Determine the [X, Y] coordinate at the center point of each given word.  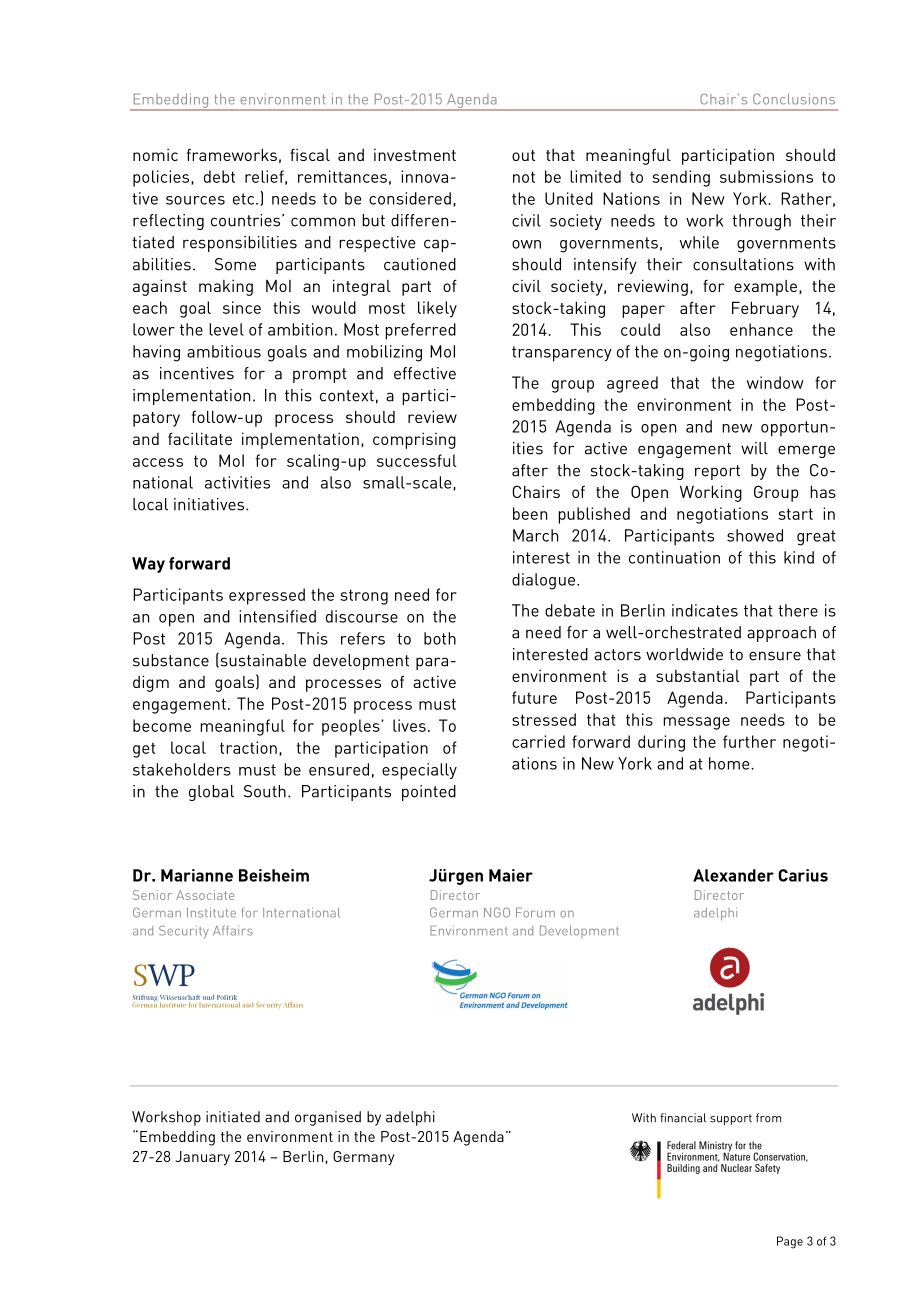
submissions [766, 176]
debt [219, 176]
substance [171, 660]
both [440, 638]
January [202, 1158]
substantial [698, 675]
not [524, 177]
